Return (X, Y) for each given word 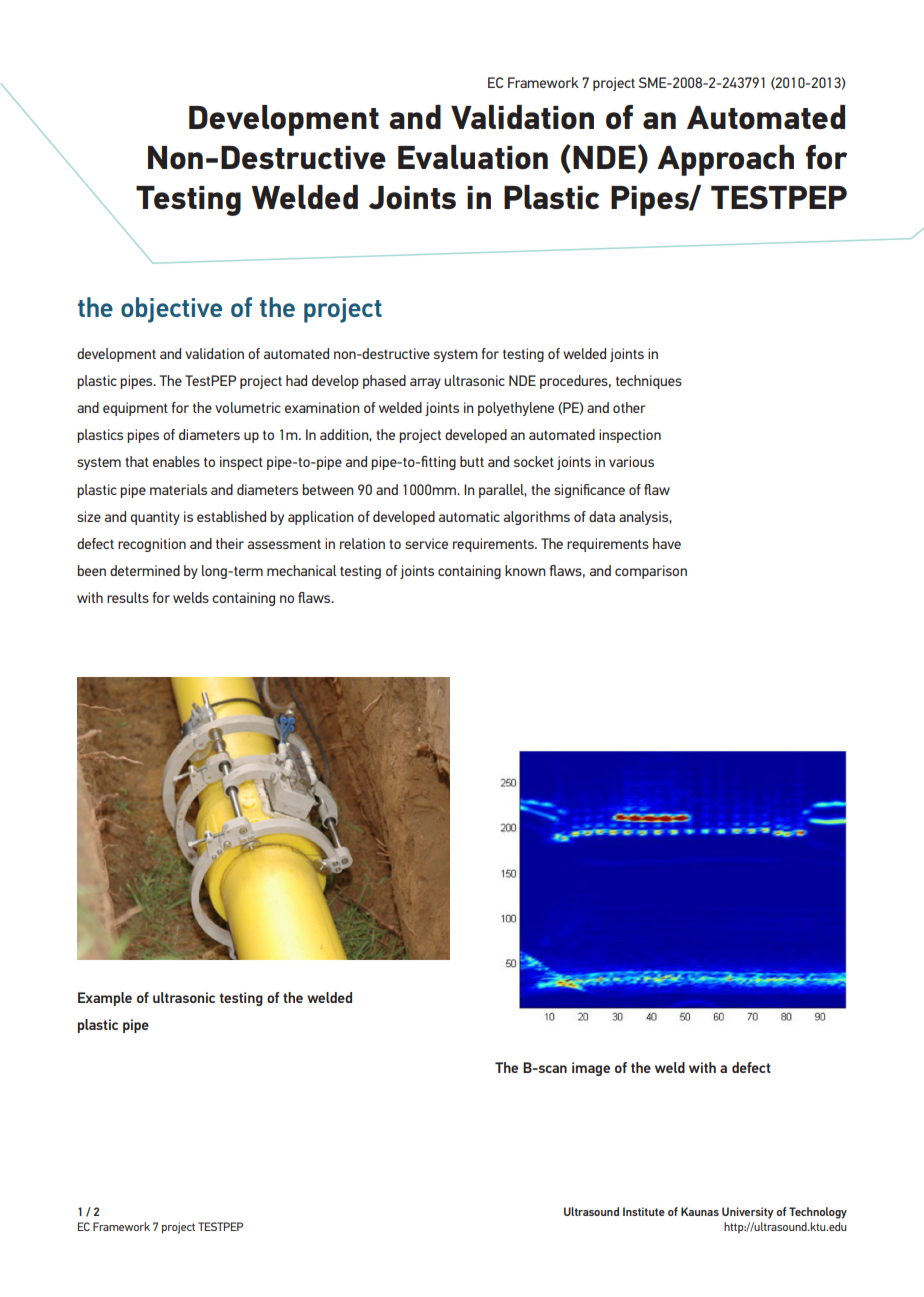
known (525, 570)
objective (171, 310)
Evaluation (473, 157)
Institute (644, 1211)
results (128, 597)
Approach (725, 160)
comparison (651, 572)
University (748, 1213)
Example (105, 999)
